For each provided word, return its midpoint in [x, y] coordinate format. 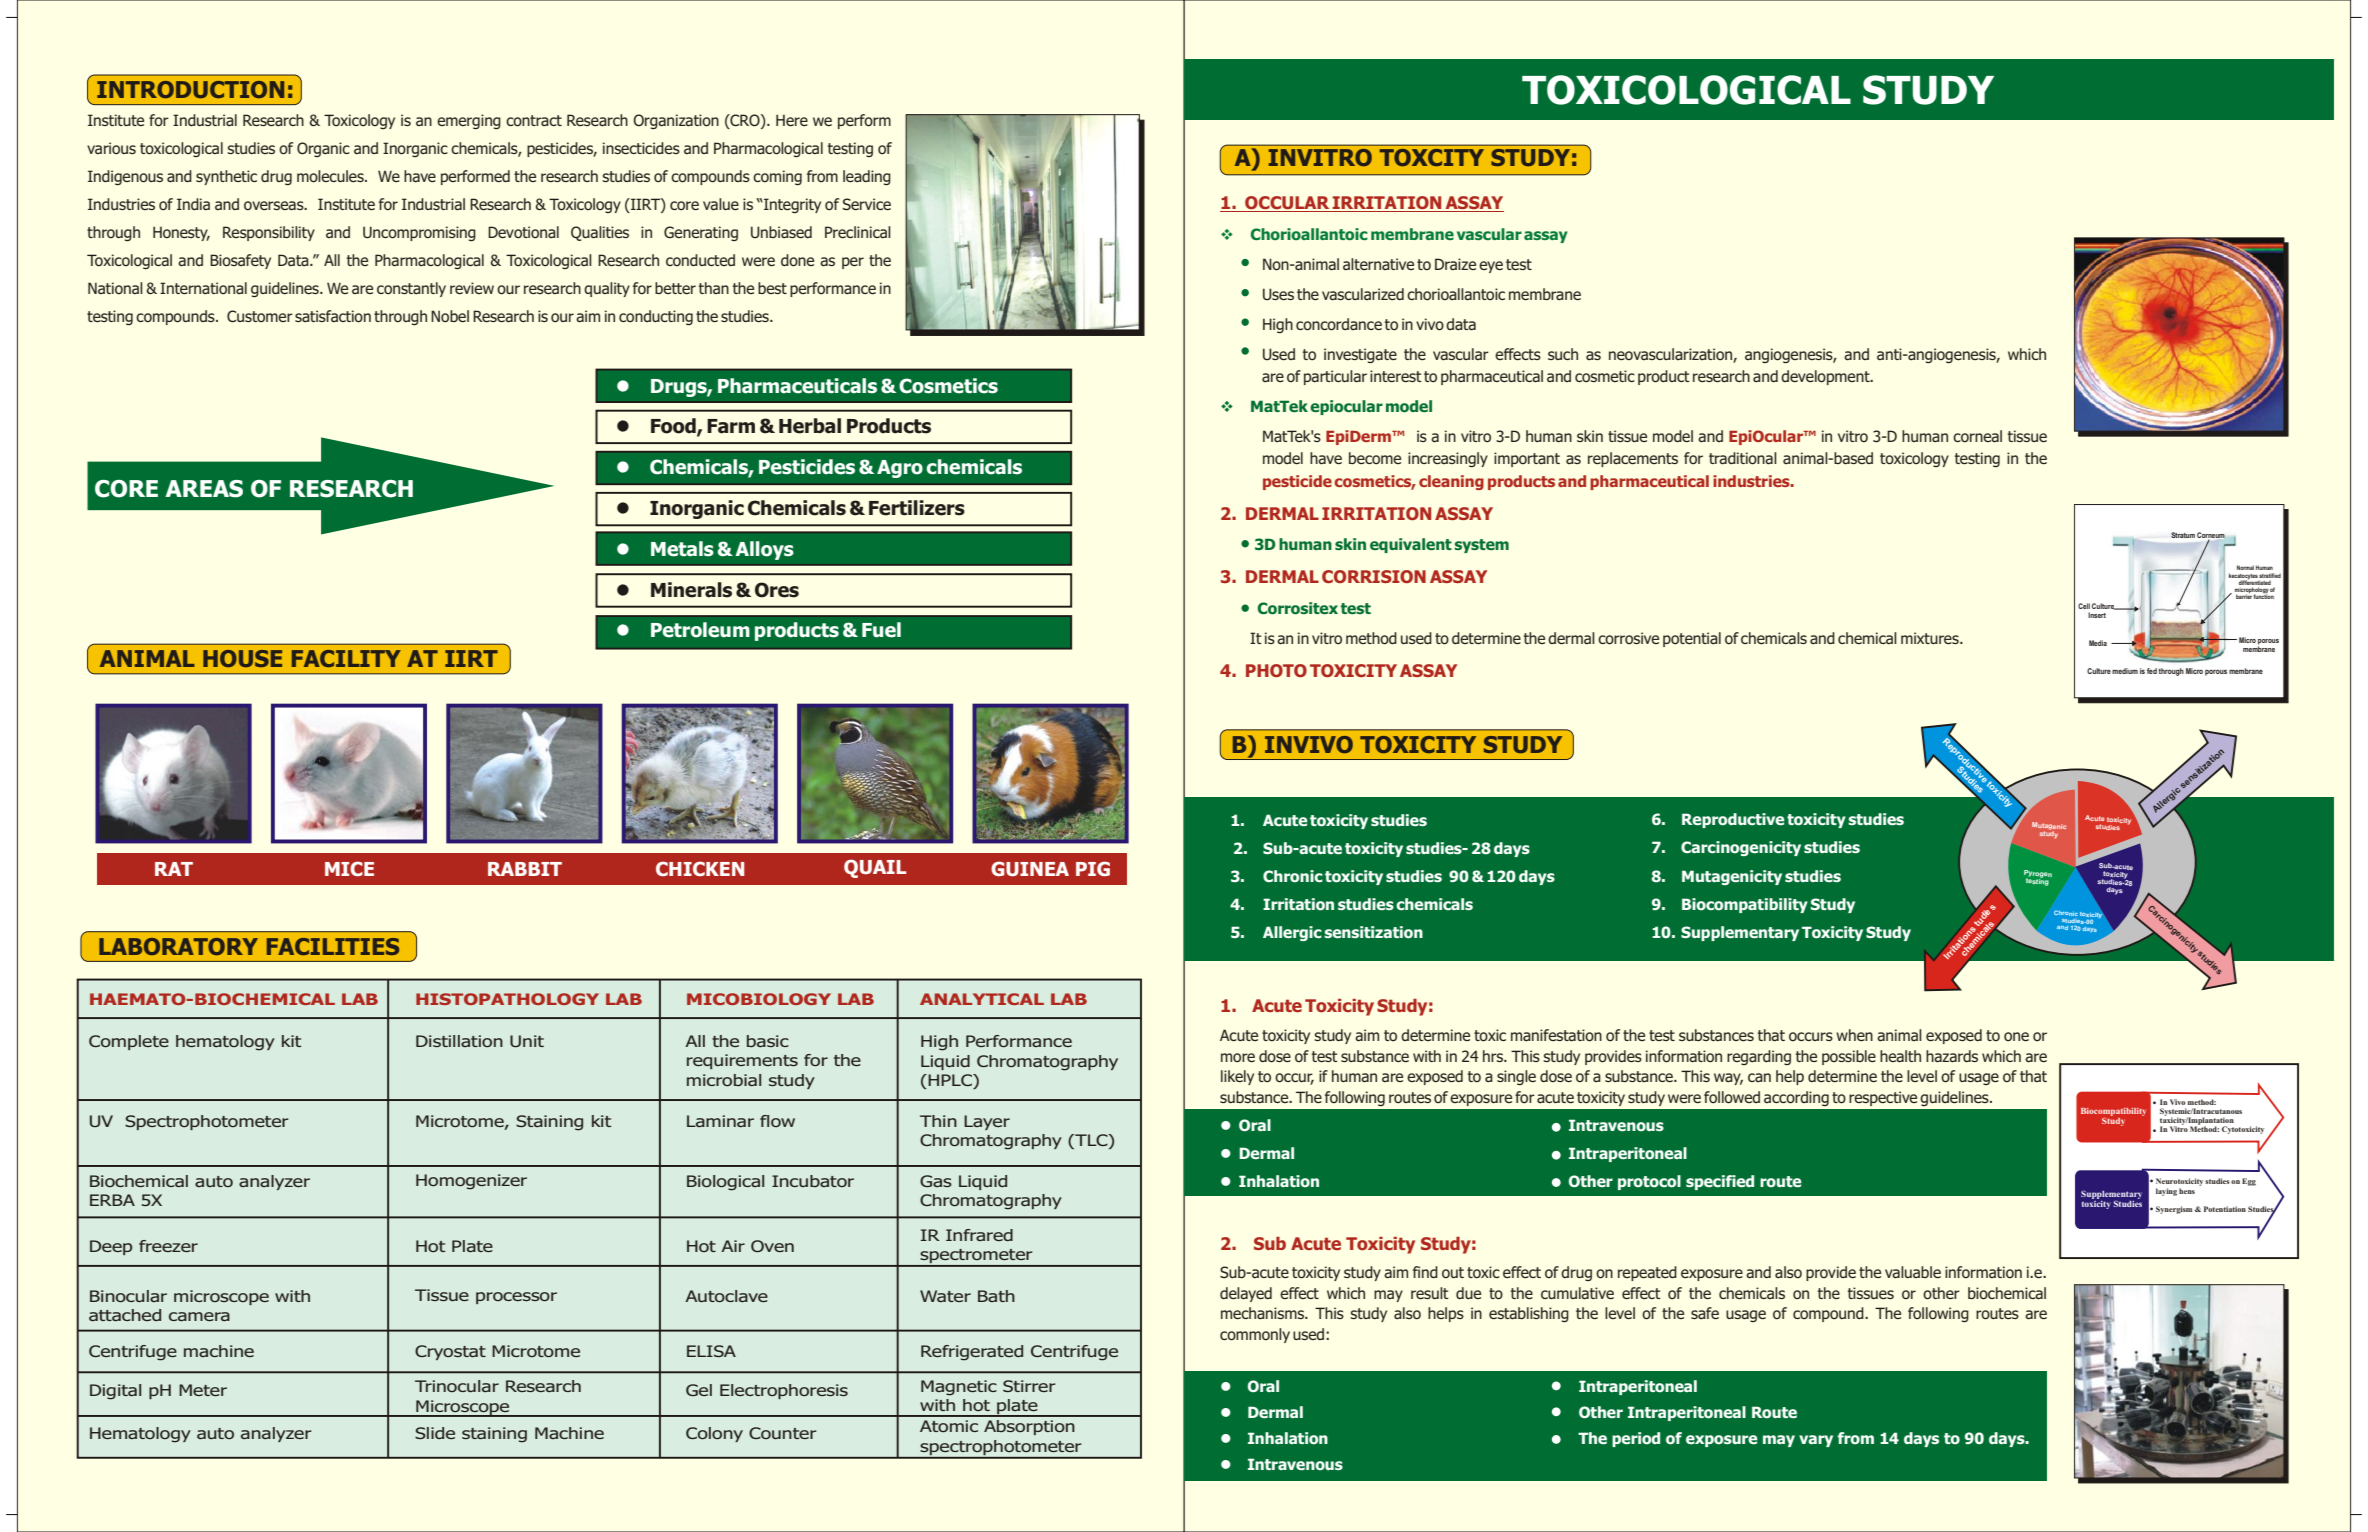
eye [1491, 267]
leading [867, 177]
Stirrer [1029, 1386]
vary [1816, 1441]
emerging [469, 121]
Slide [435, 1433]
